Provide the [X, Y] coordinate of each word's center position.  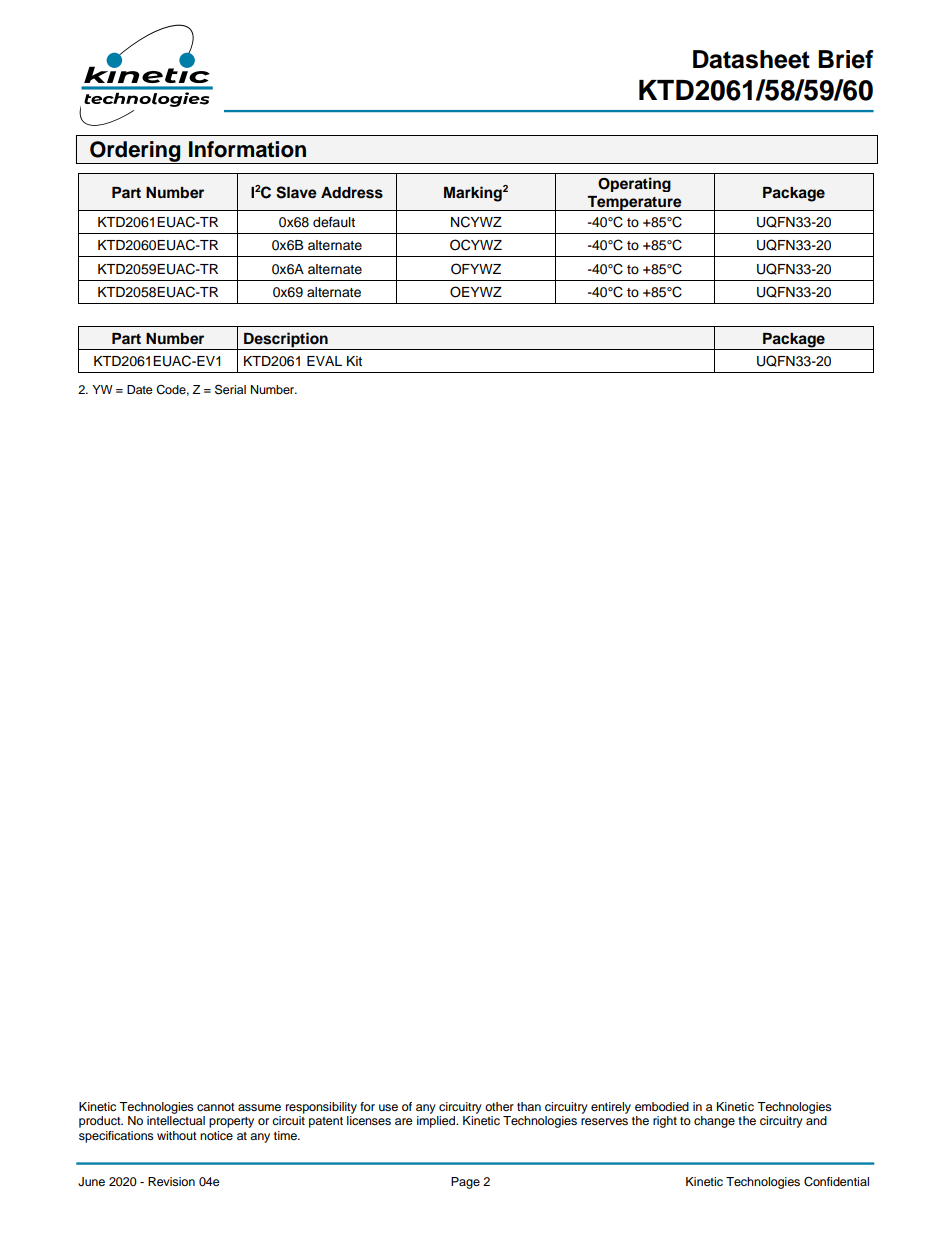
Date [140, 389]
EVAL [324, 361]
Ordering [135, 152]
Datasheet [751, 59]
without [177, 1135]
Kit [354, 361]
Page [465, 1183]
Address [352, 193]
